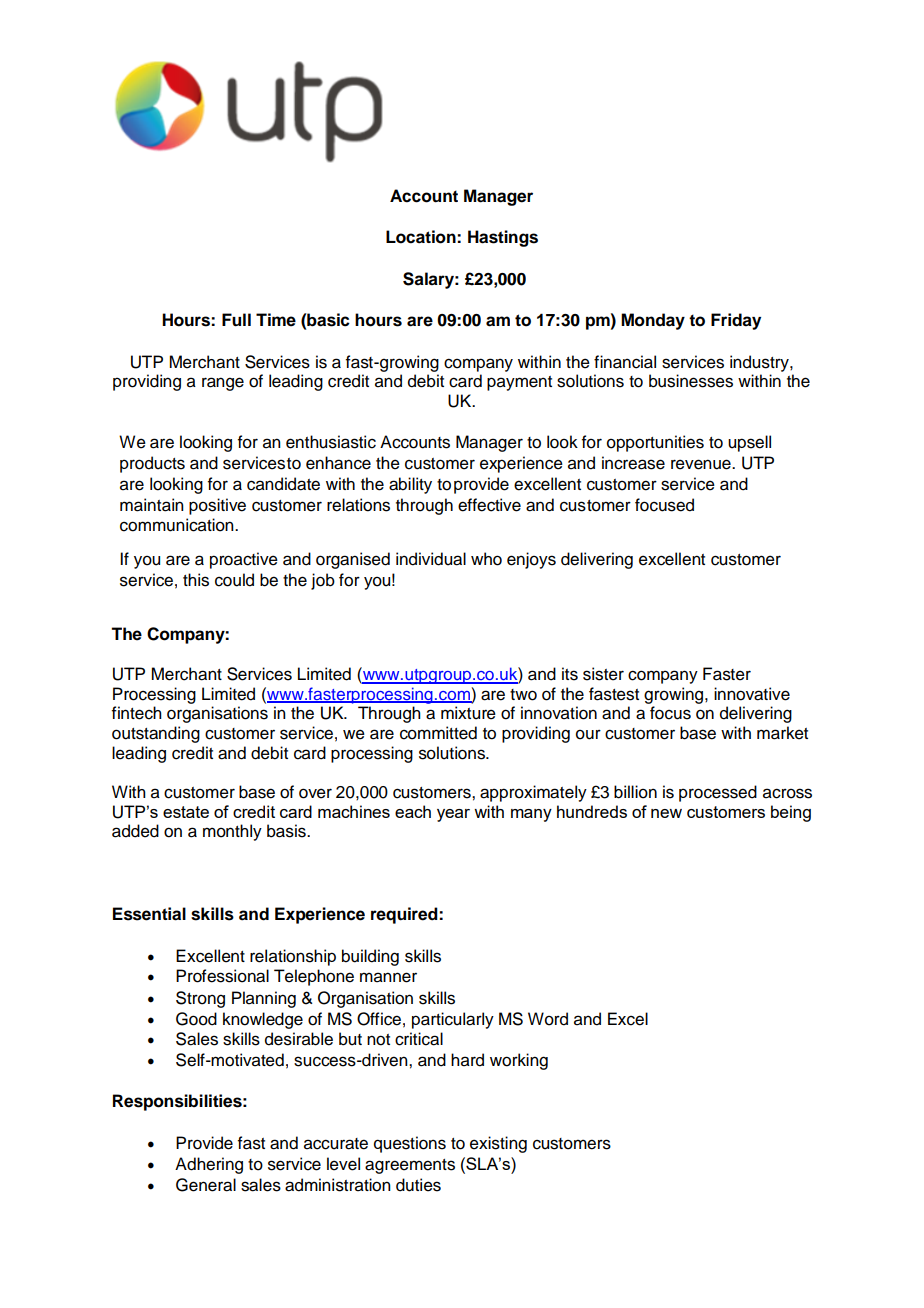  I want to click on Adhering, so click(209, 1165).
